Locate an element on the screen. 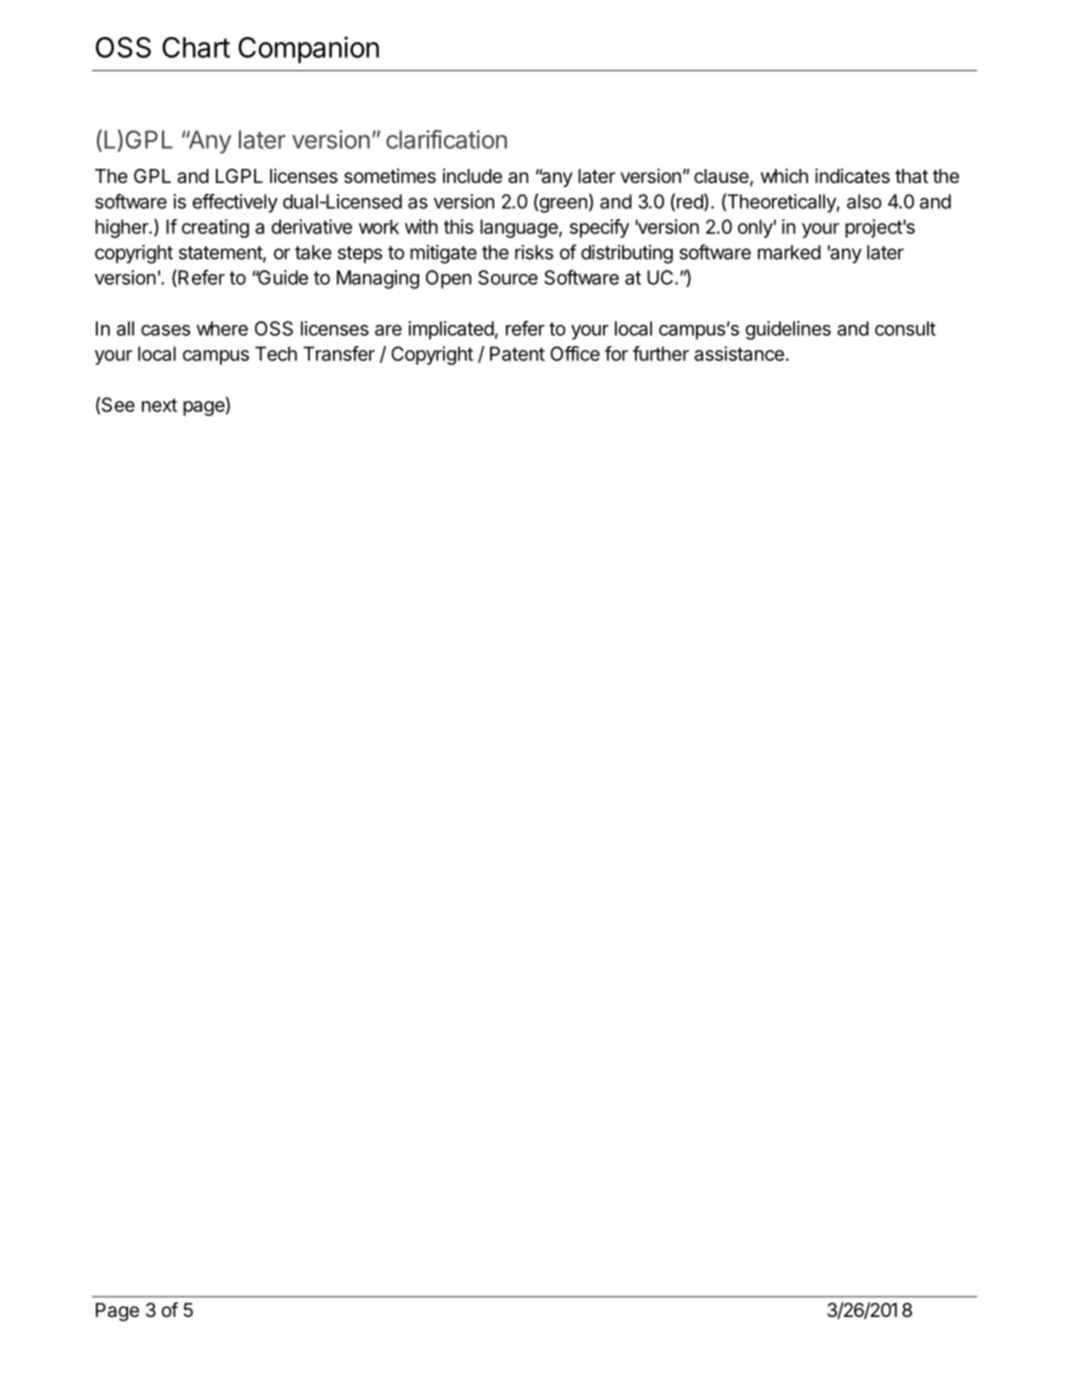 The width and height of the screenshot is (1069, 1384). marked is located at coordinates (789, 252).
